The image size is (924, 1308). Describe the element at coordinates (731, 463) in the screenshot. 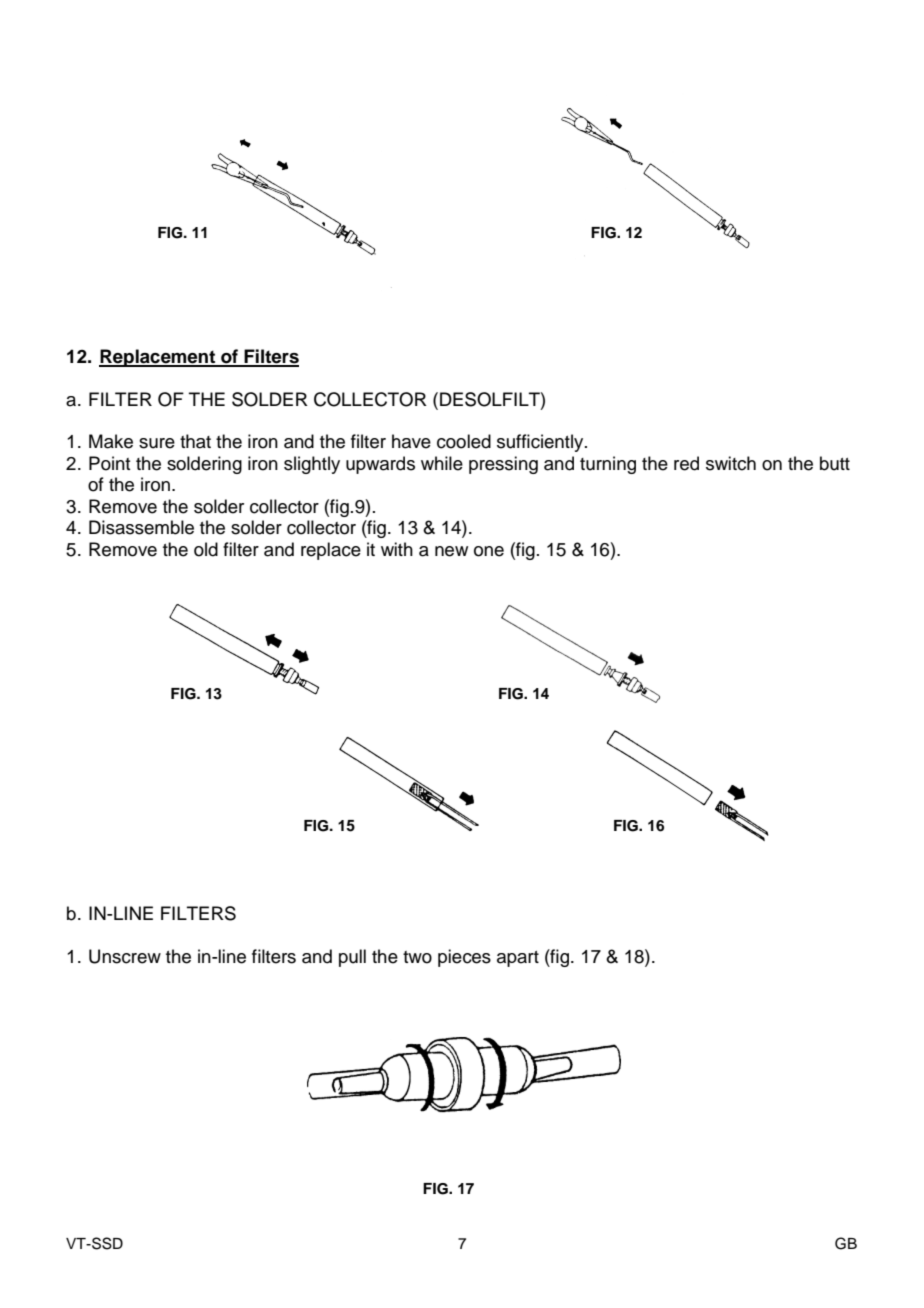

I see `switch` at that location.
